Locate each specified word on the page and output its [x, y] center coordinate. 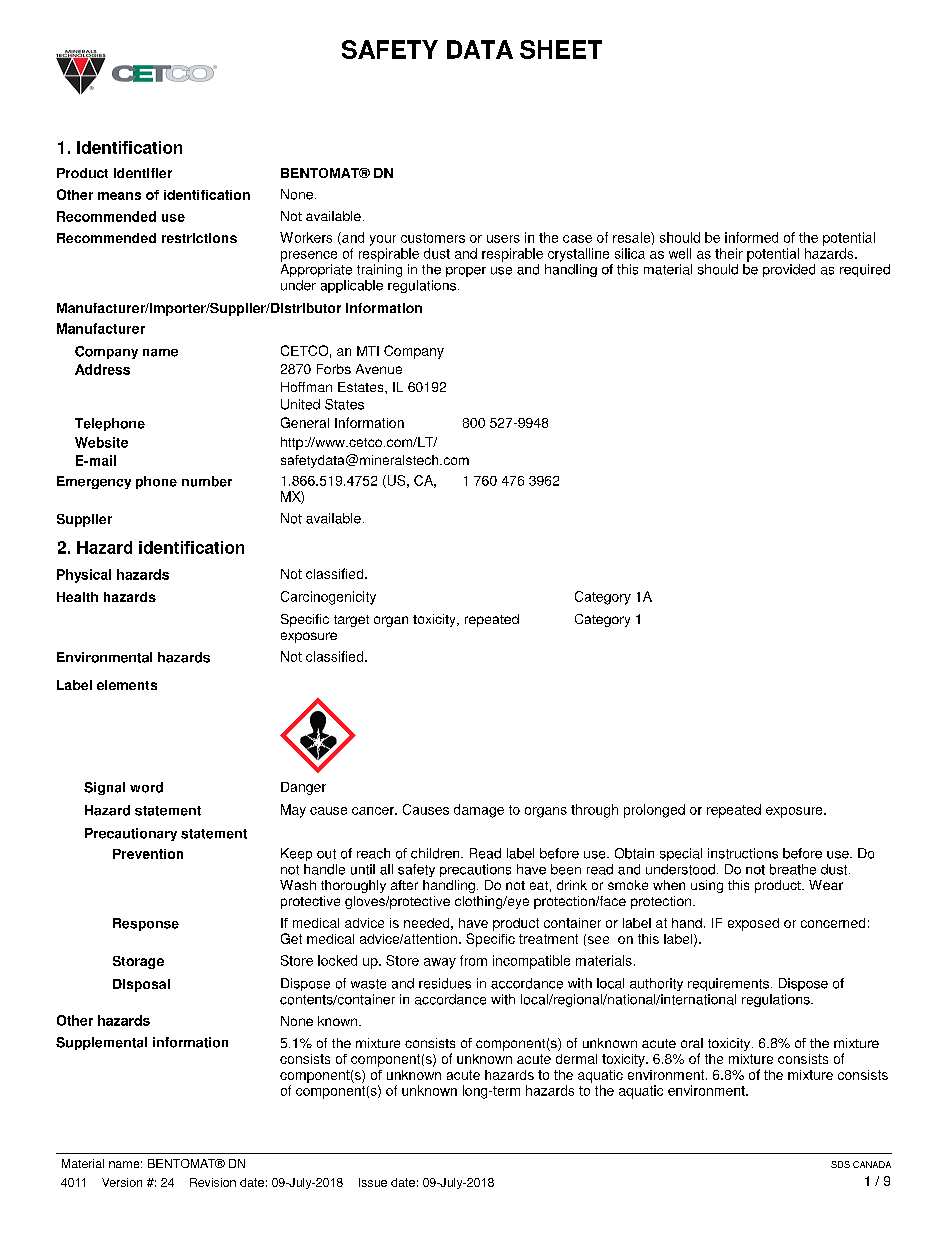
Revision [213, 1182]
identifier [143, 173]
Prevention [148, 854]
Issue [373, 1182]
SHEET [561, 49]
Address [102, 369]
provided [789, 270]
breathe [793, 869]
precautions [475, 870]
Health [77, 597]
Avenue [379, 369]
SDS [840, 1164]
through [594, 811]
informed [751, 237]
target [351, 621]
